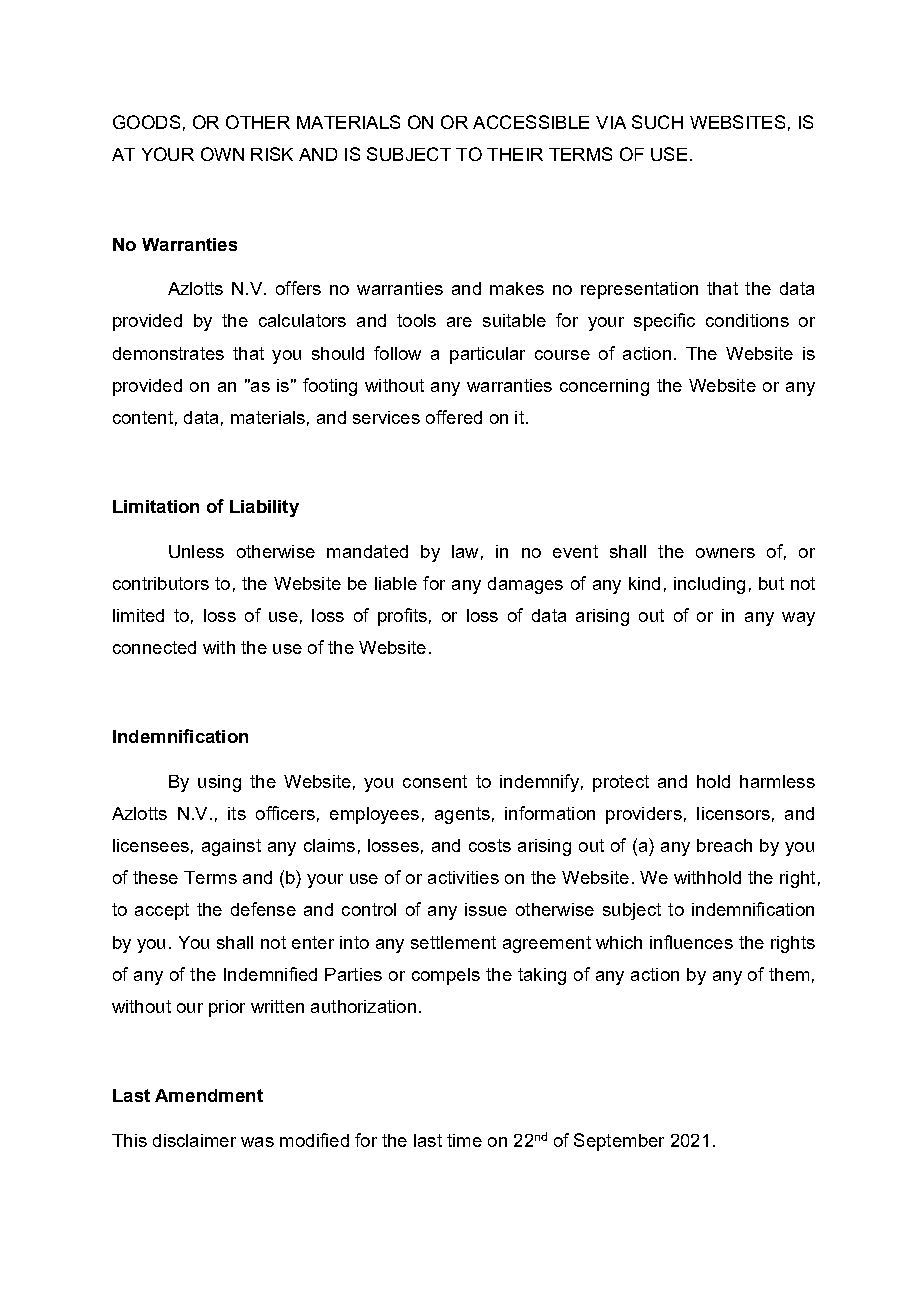 Image resolution: width=924 pixels, height=1308 pixels. I want to click on SUCH, so click(657, 122).
